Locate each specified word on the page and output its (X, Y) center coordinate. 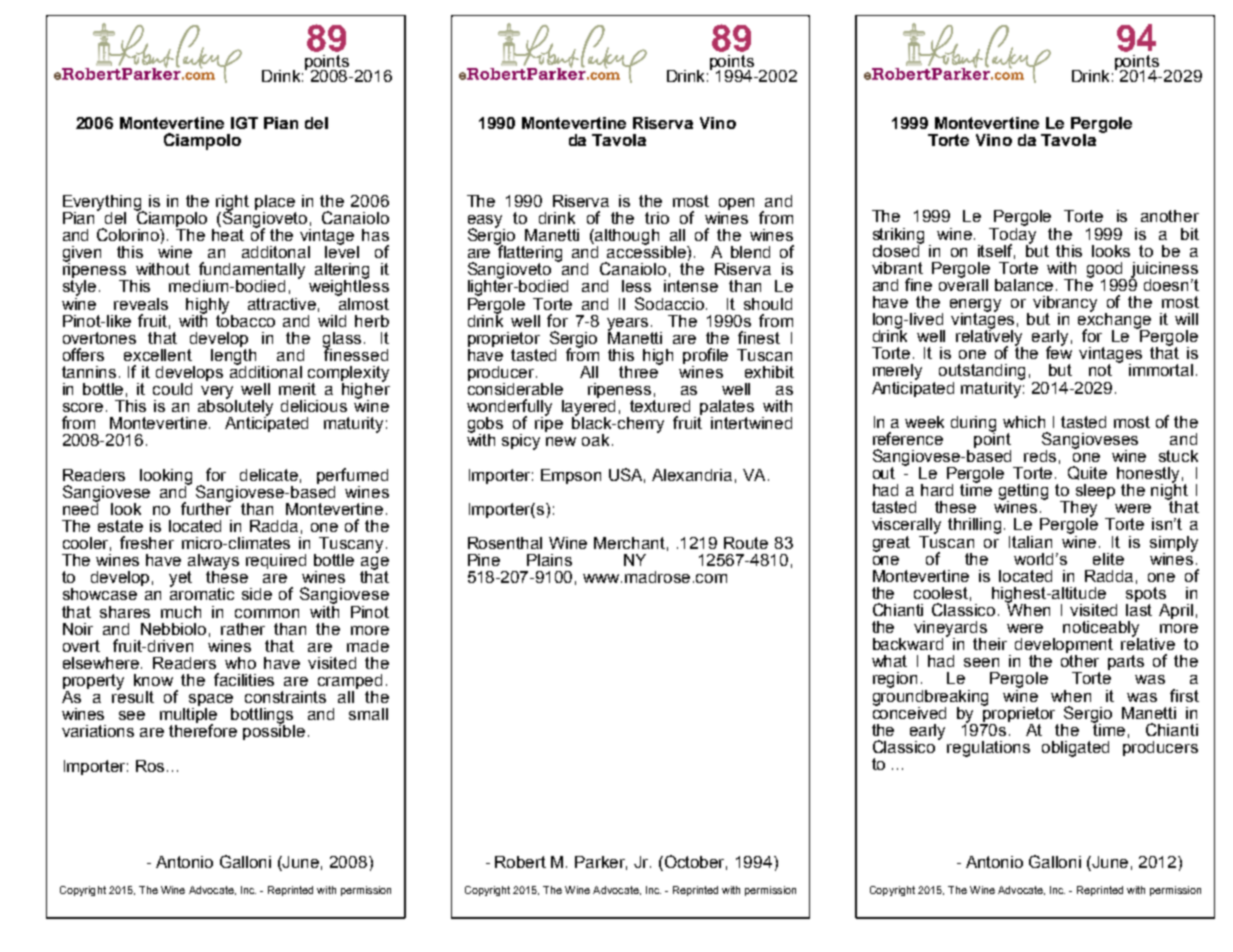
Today (1012, 235)
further (207, 507)
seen (981, 662)
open (736, 205)
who (240, 663)
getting (1023, 493)
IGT (244, 123)
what (889, 661)
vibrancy (1065, 305)
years (627, 325)
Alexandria (692, 475)
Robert (520, 862)
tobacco (245, 319)
